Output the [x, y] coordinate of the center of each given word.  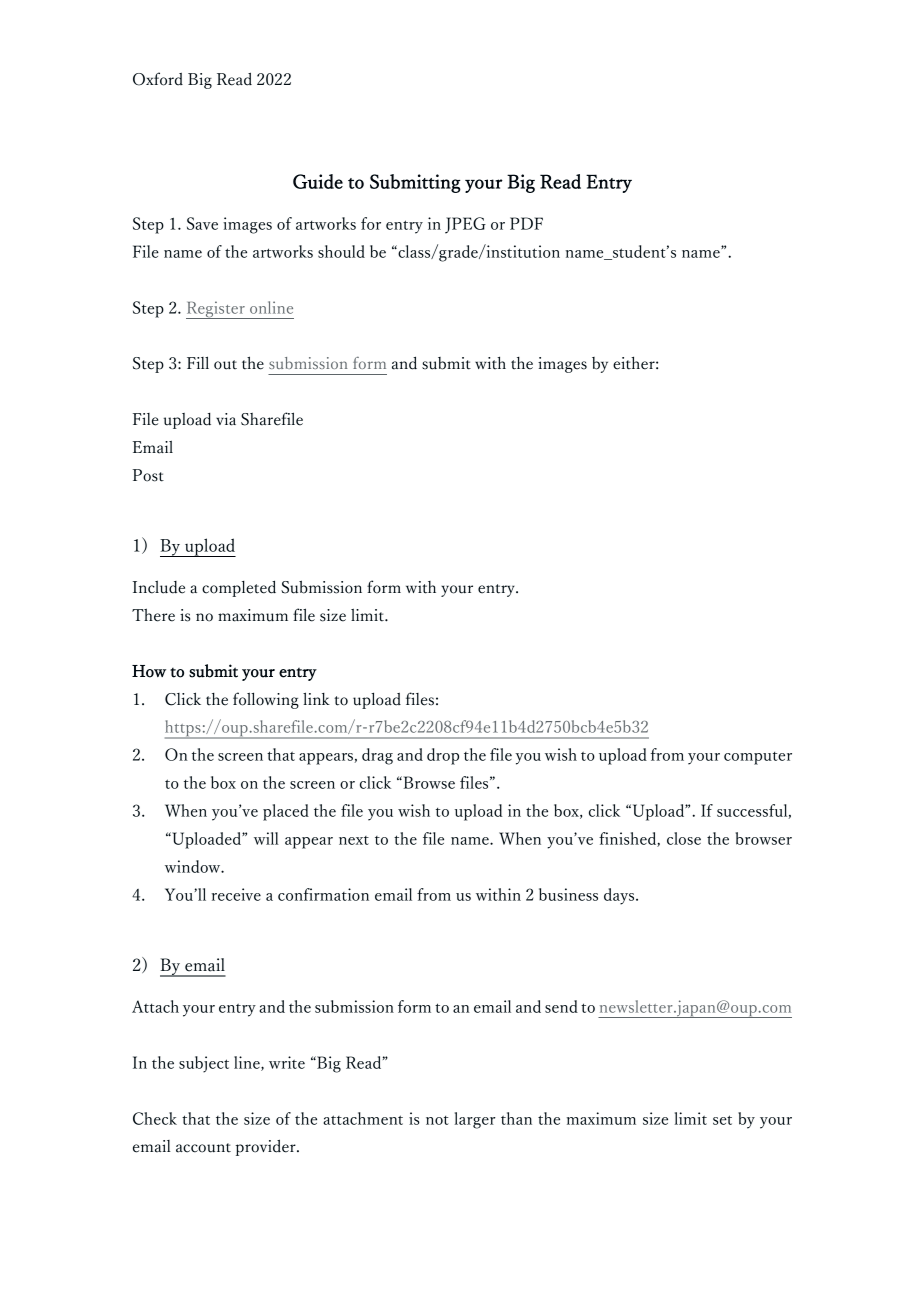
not [437, 1120]
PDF [526, 223]
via [226, 419]
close [684, 838]
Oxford [158, 79]
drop [443, 756]
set [722, 1120]
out [225, 365]
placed [286, 812]
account [203, 1148]
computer [758, 758]
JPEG [465, 225]
